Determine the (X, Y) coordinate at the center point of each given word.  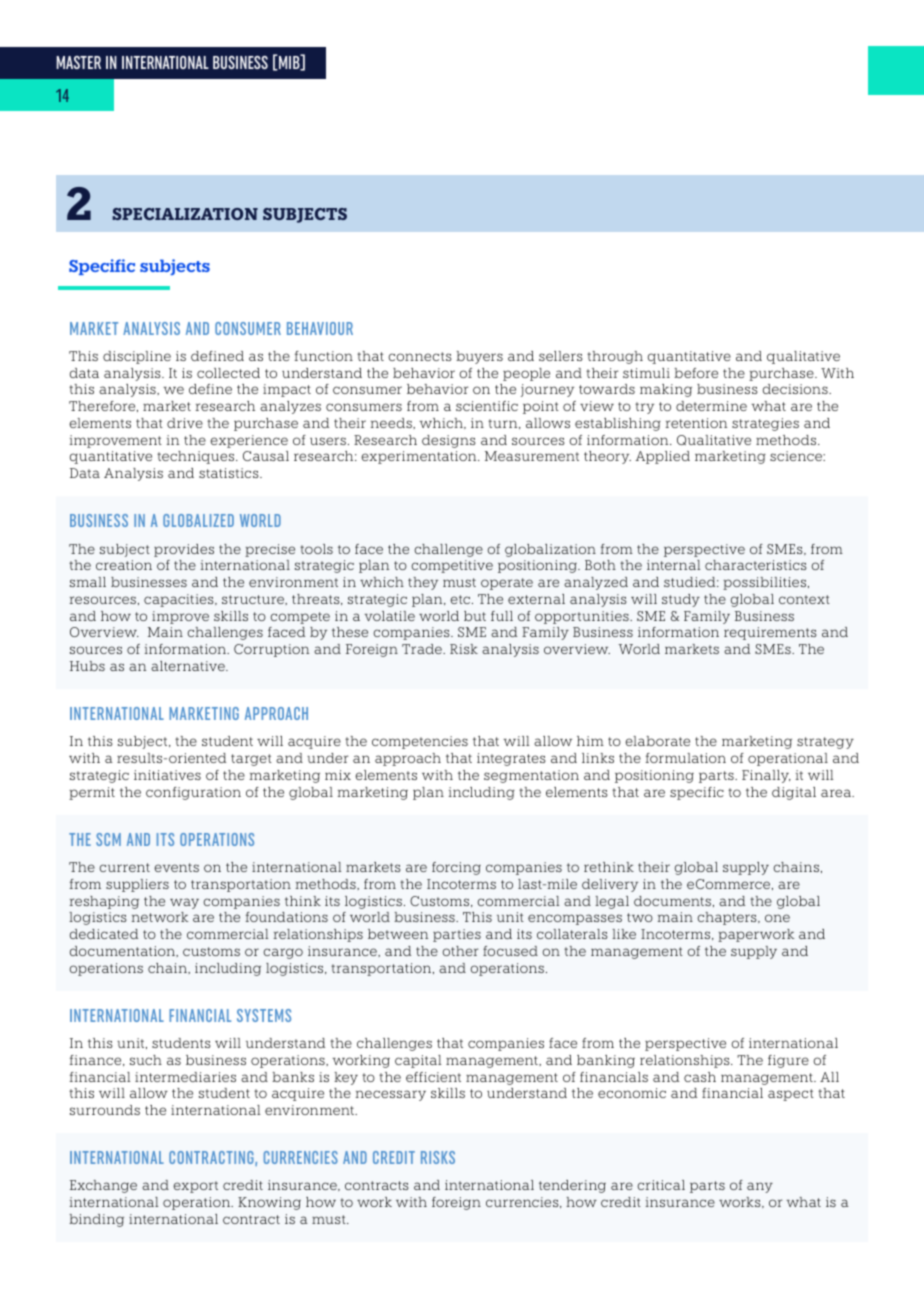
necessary (390, 1095)
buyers (479, 357)
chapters (728, 918)
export (195, 1187)
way (184, 903)
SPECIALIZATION (185, 214)
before (696, 373)
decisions (796, 389)
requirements (770, 633)
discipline (137, 357)
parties (457, 935)
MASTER (79, 62)
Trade (423, 649)
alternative (189, 666)
